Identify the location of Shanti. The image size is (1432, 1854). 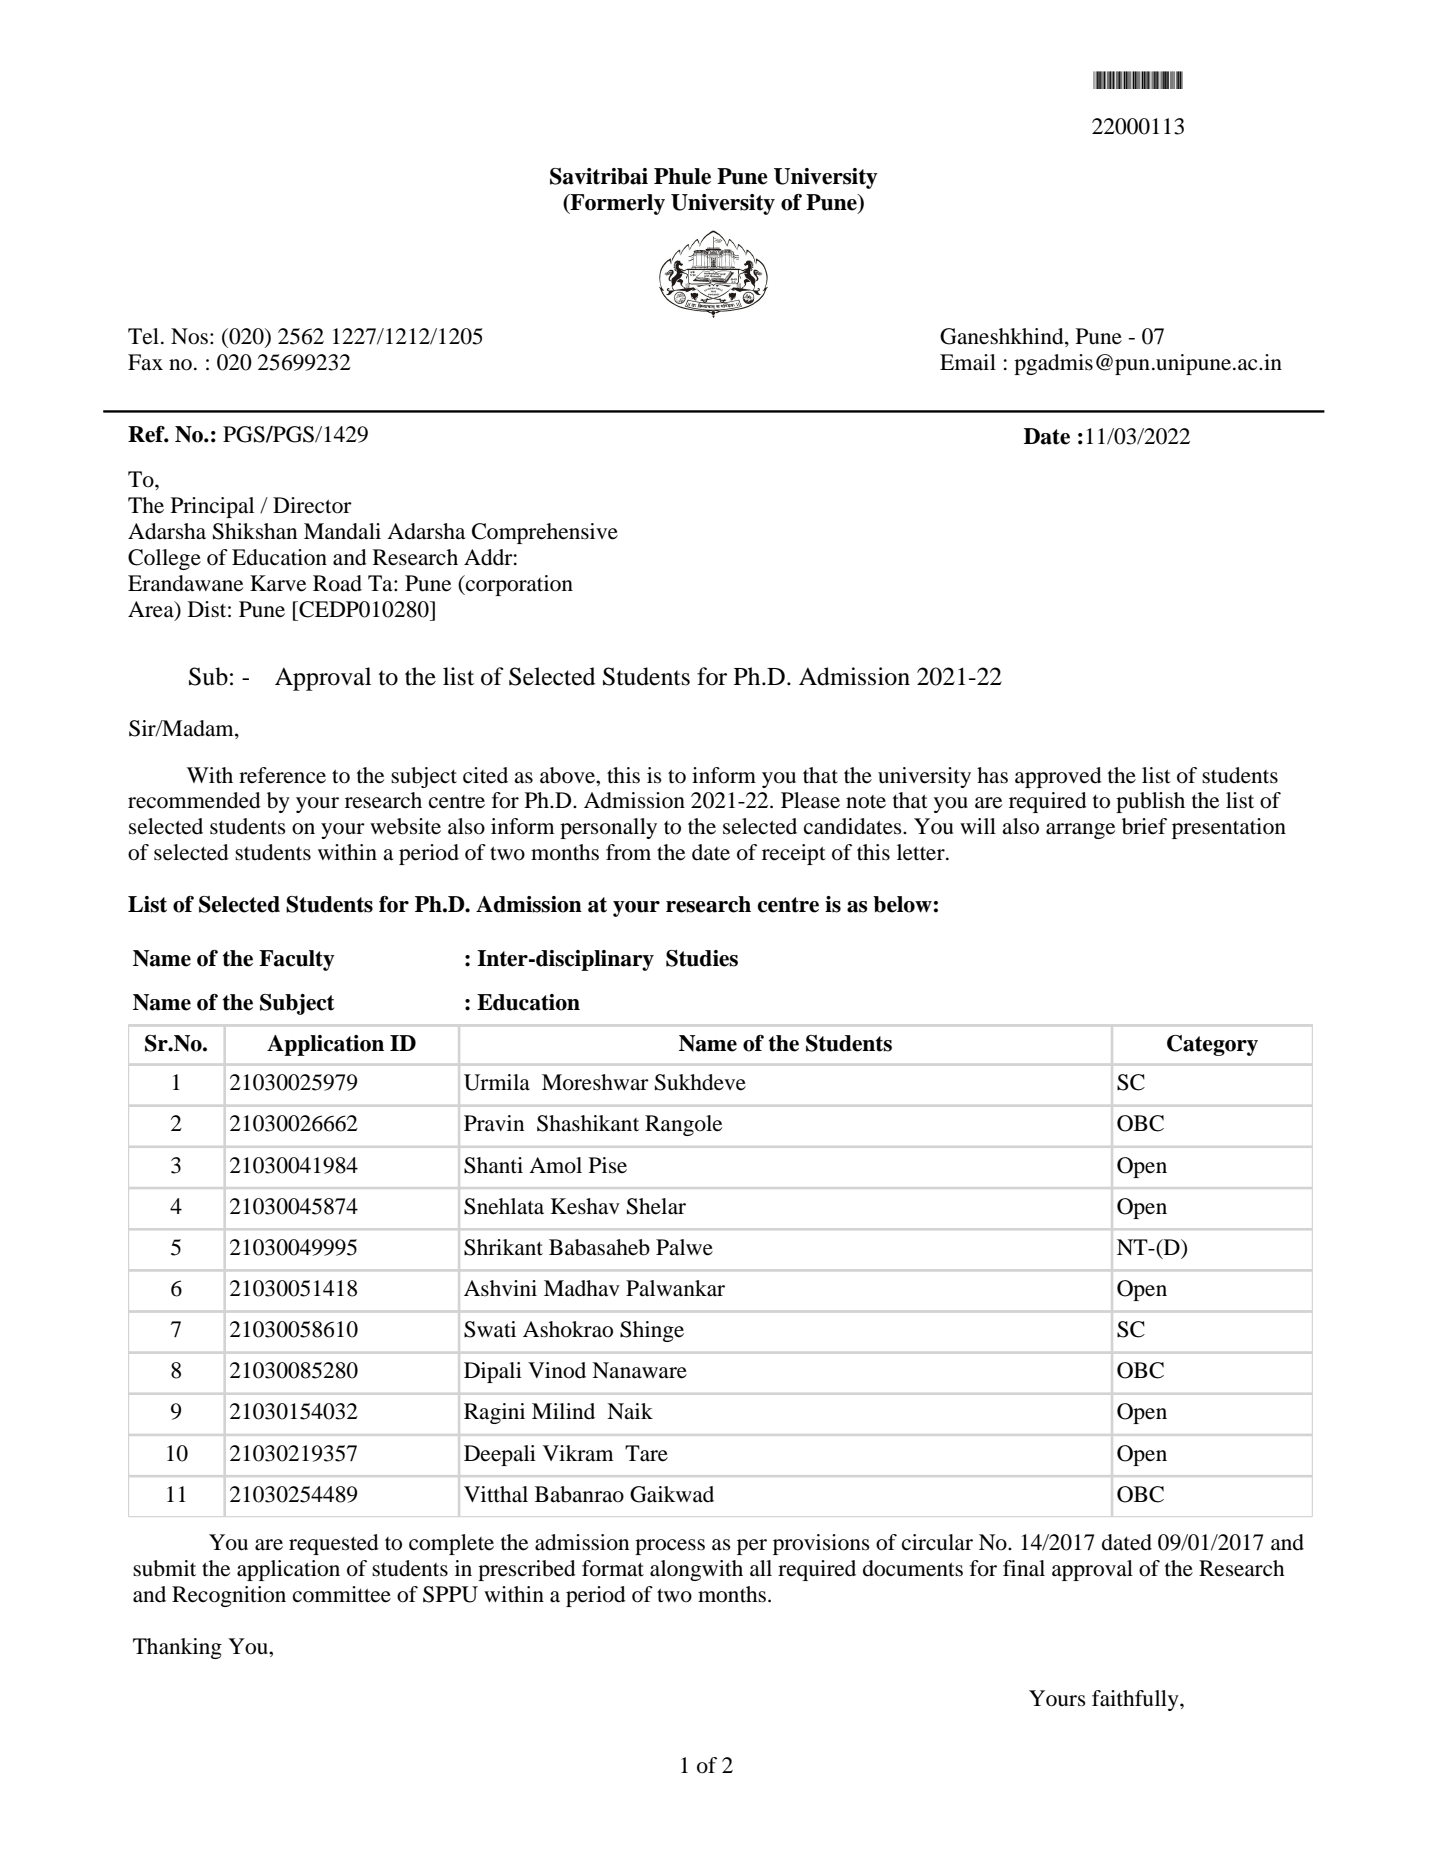
(493, 1165).
